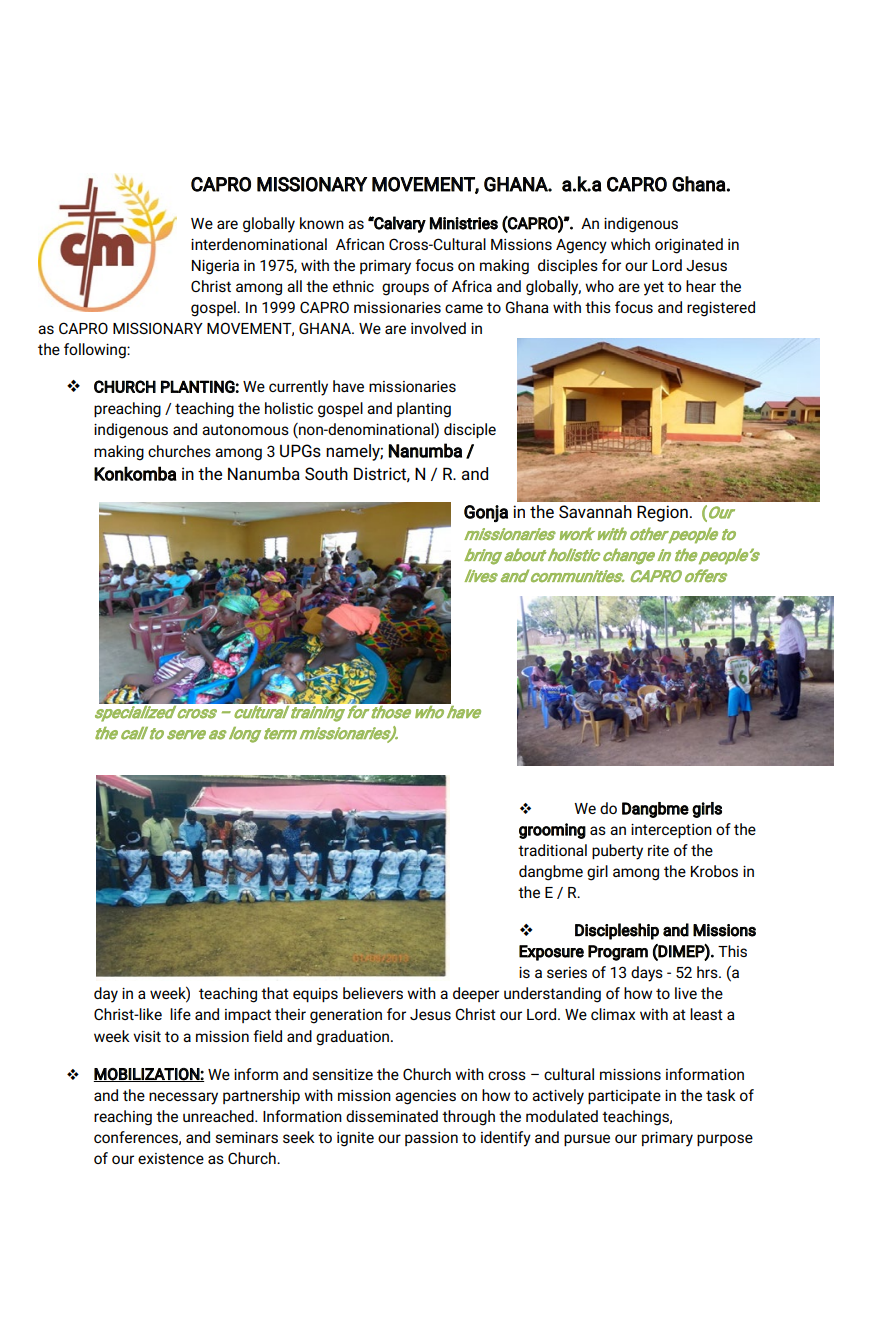 The height and width of the image is (1321, 896). Describe the element at coordinates (552, 831) in the image. I see `grooming` at that location.
